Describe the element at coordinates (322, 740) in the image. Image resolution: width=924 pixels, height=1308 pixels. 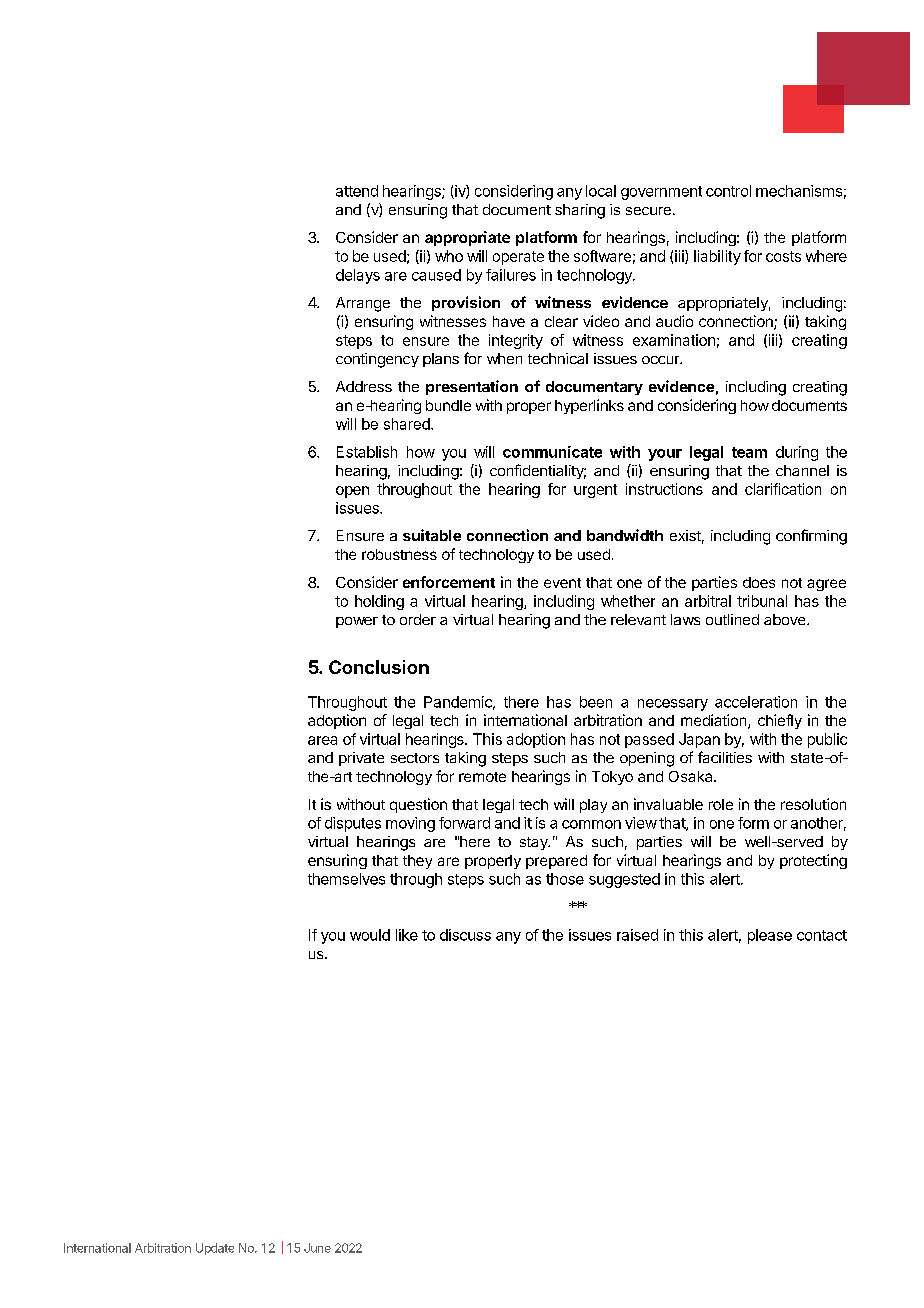
I see `area` at that location.
